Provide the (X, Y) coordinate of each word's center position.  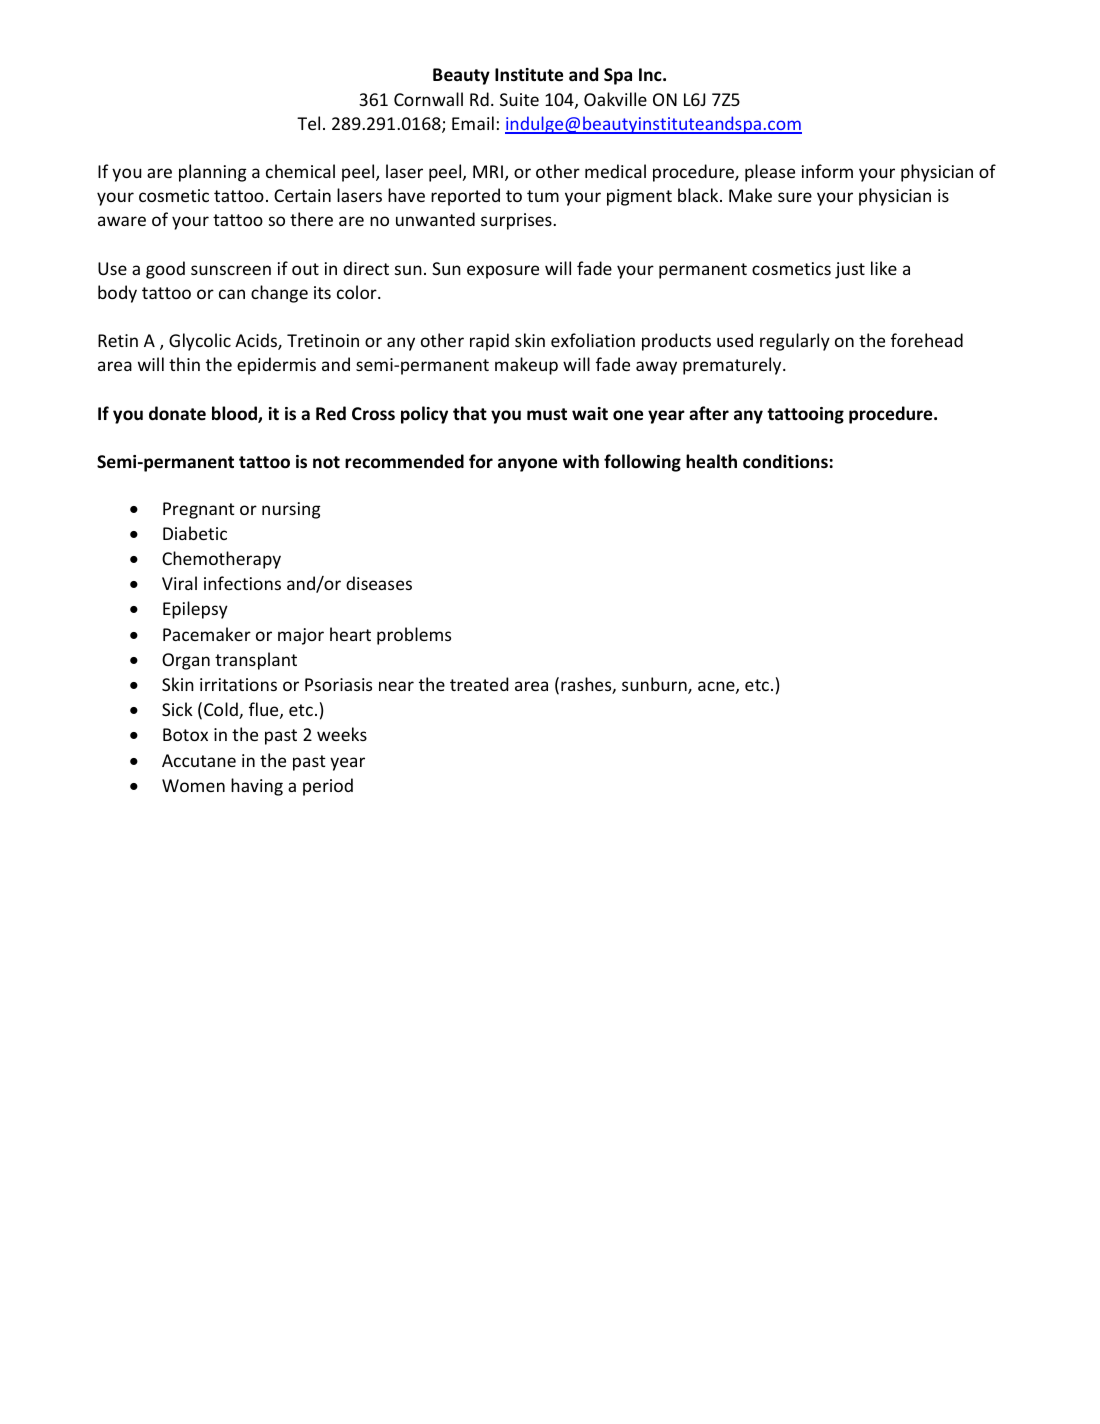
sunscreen (231, 270)
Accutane (199, 760)
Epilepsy (195, 610)
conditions (785, 461)
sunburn (655, 685)
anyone (527, 465)
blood (235, 414)
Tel (308, 123)
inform (827, 171)
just (850, 270)
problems (414, 636)
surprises (517, 221)
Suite (519, 99)
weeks (342, 734)
